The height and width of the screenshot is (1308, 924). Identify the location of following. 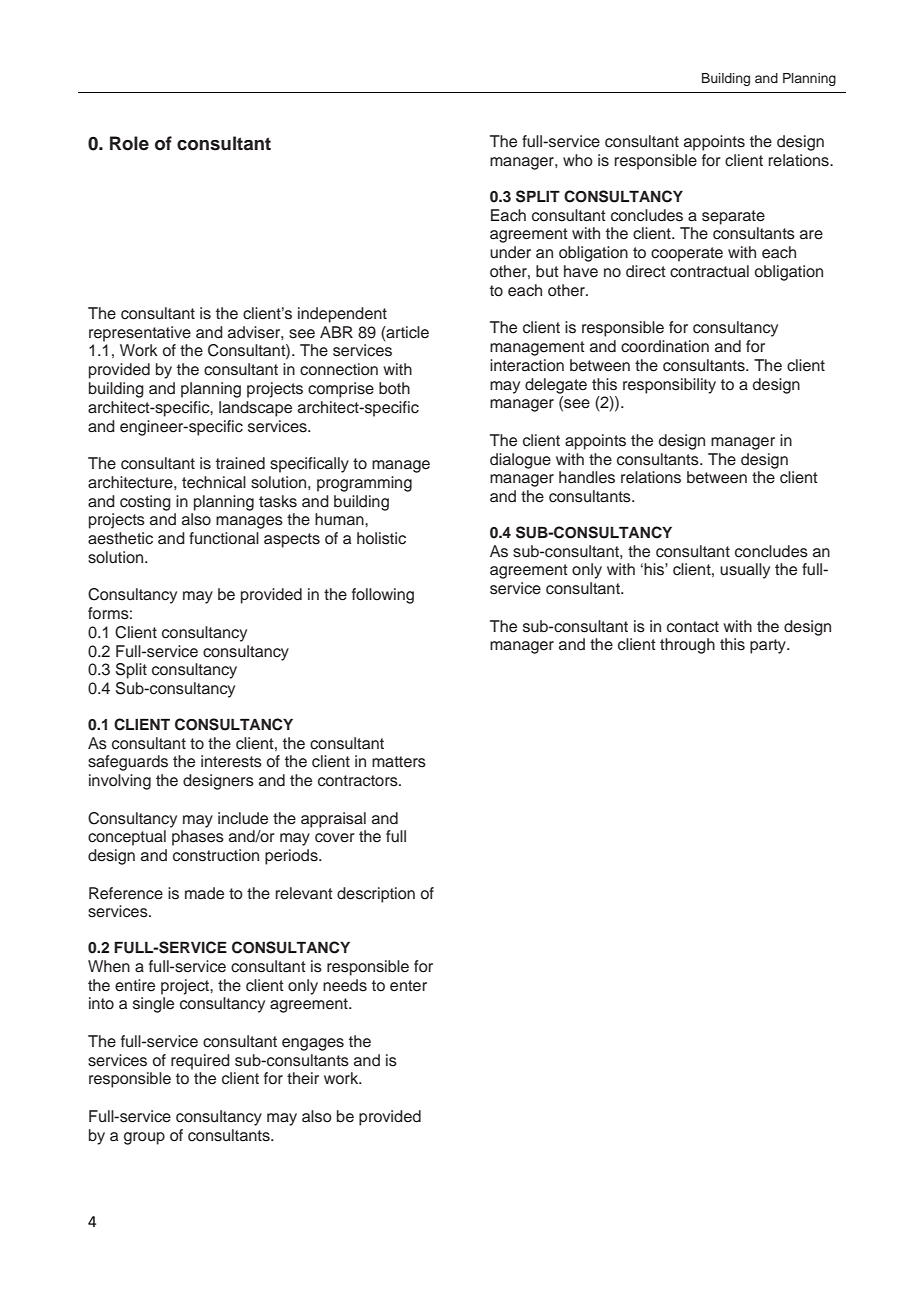
(383, 596).
